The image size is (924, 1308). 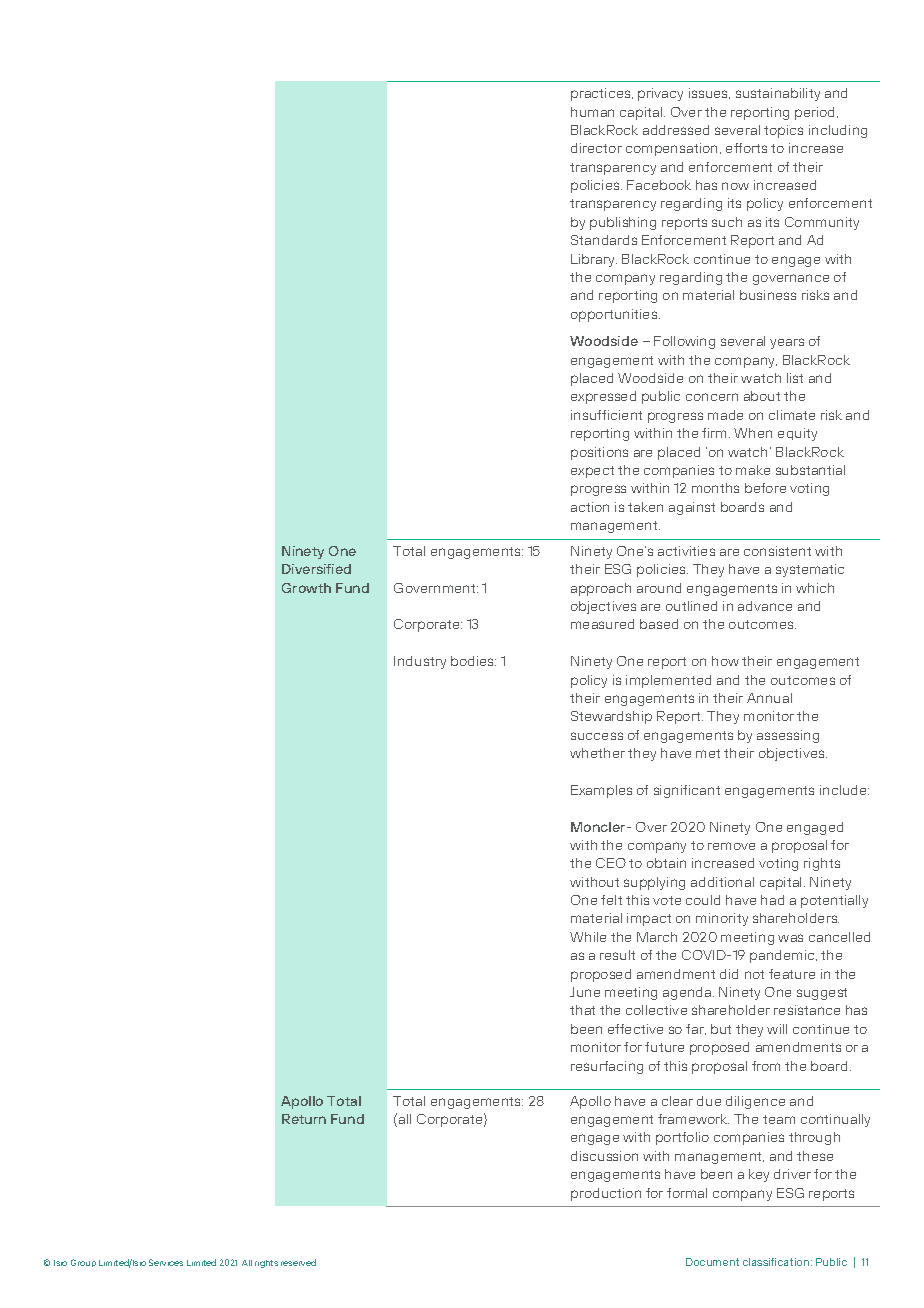 I want to click on director, so click(x=596, y=148).
